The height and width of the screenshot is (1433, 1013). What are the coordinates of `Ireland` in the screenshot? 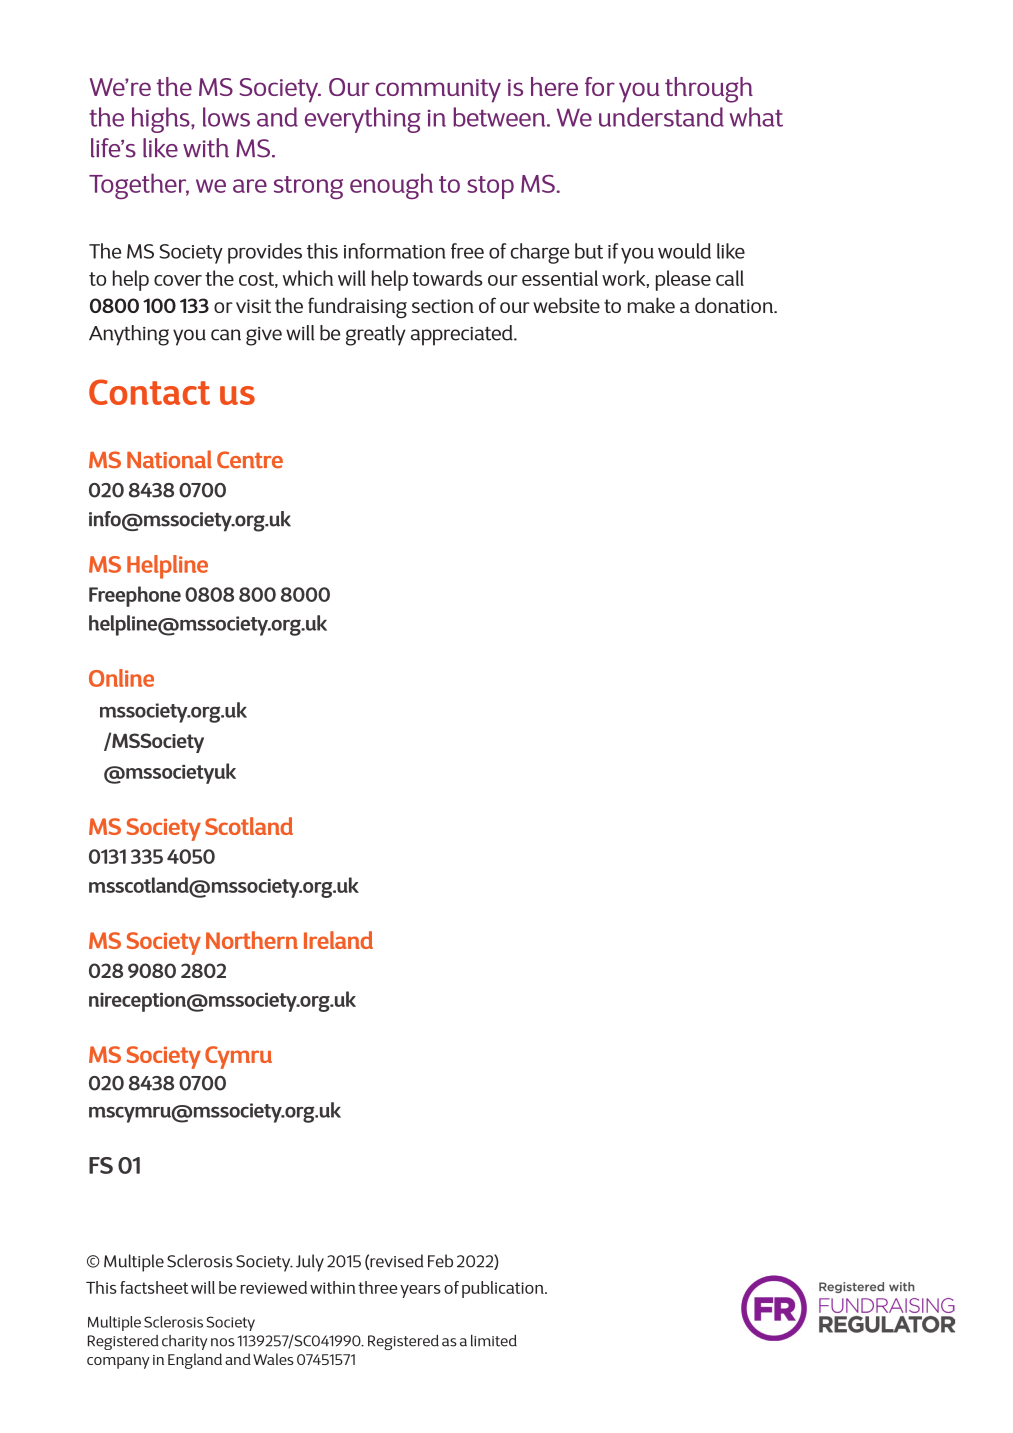 It's located at (338, 940).
